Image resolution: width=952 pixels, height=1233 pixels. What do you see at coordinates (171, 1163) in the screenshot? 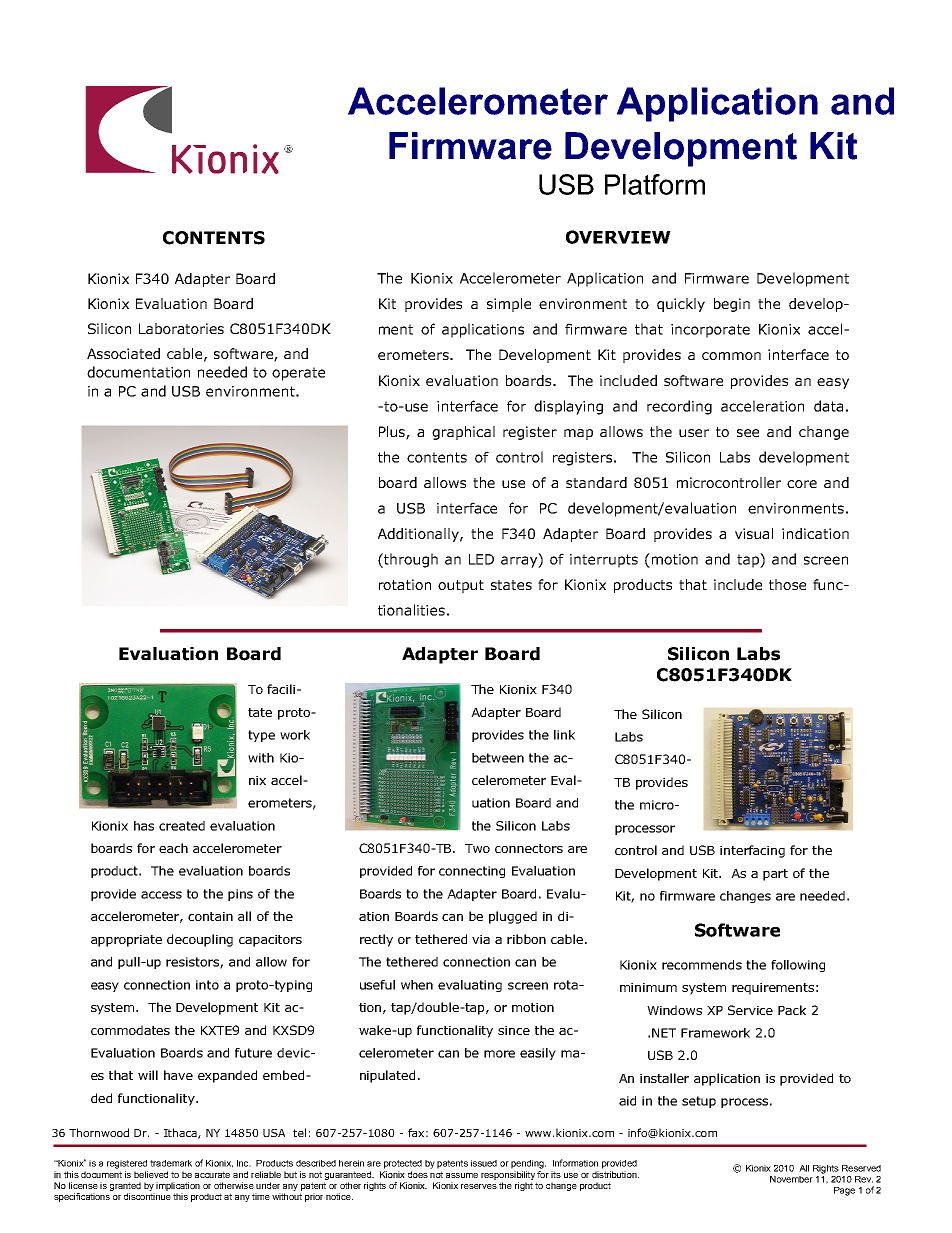
I see `trademark` at bounding box center [171, 1163].
